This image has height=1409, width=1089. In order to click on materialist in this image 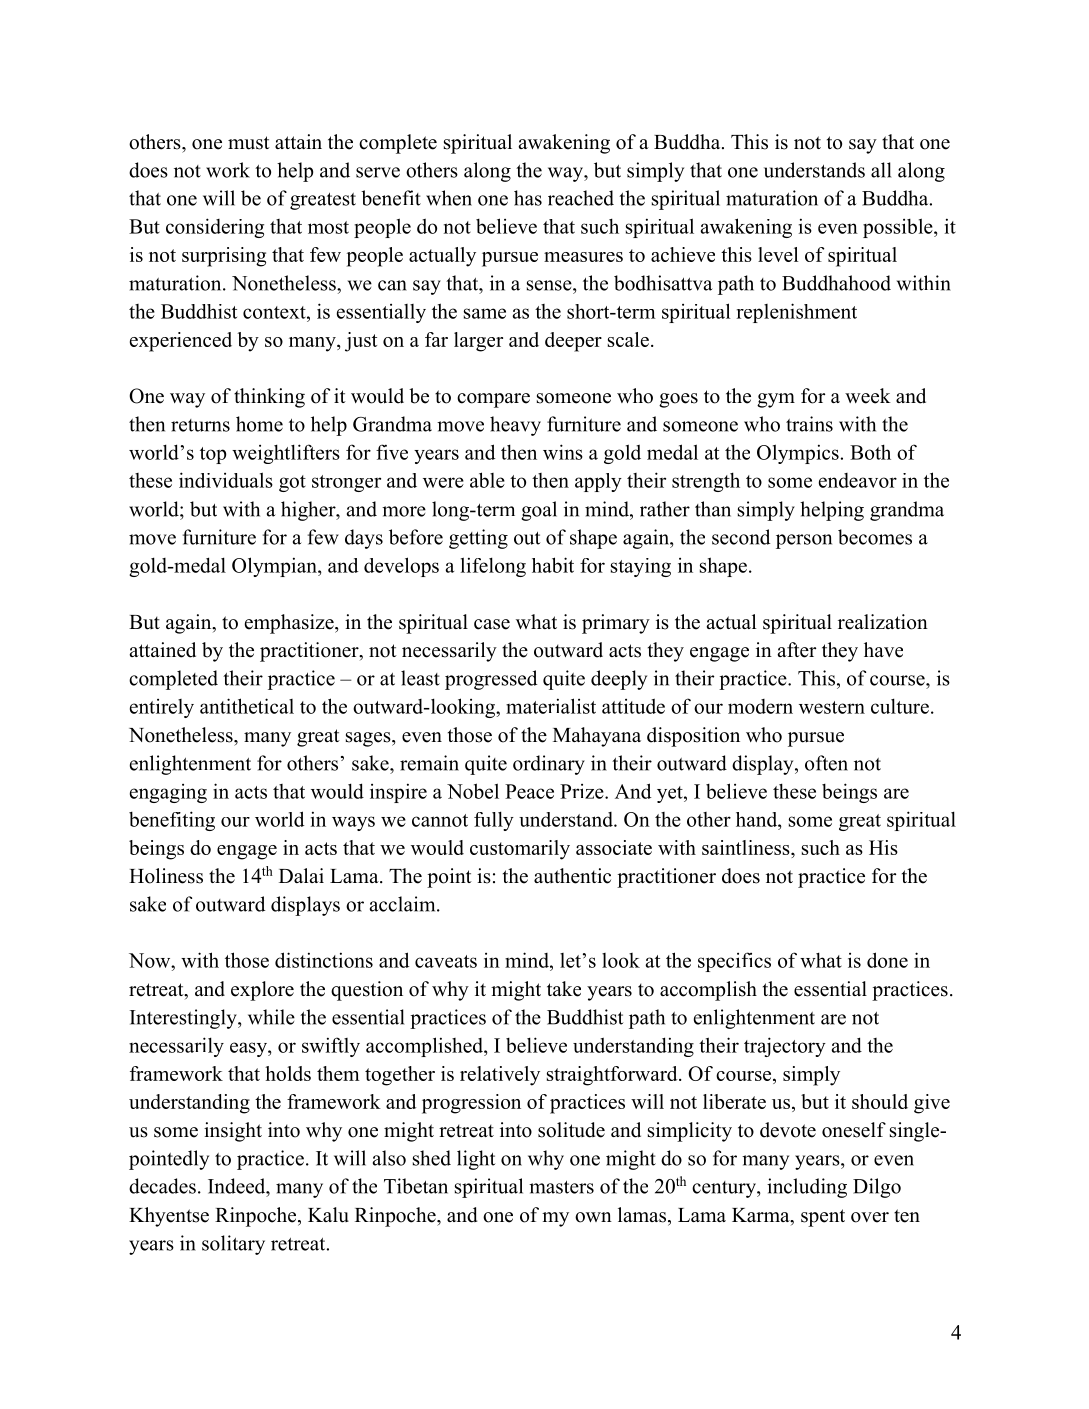, I will do `click(551, 706)`.
